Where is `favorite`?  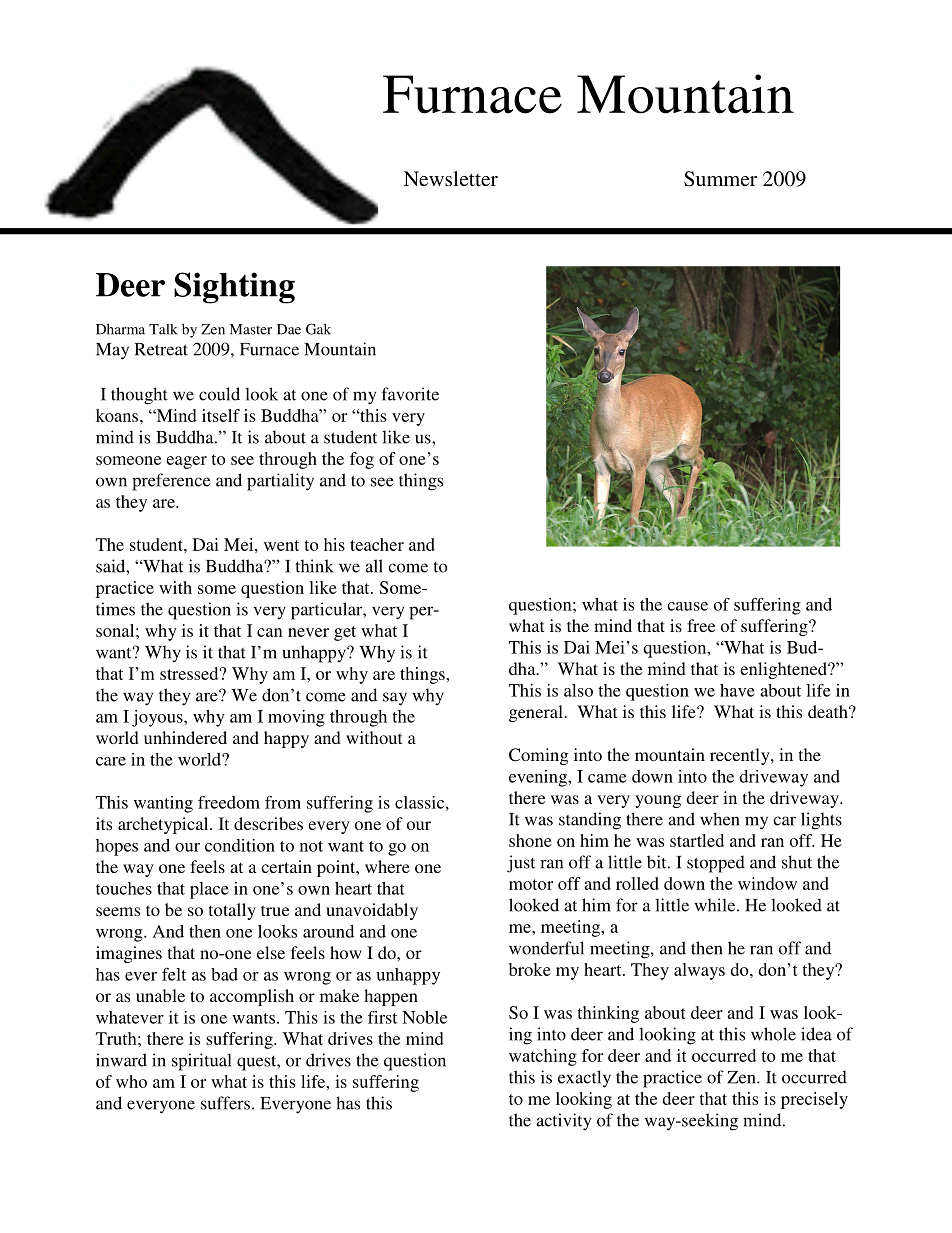
favorite is located at coordinates (410, 394).
